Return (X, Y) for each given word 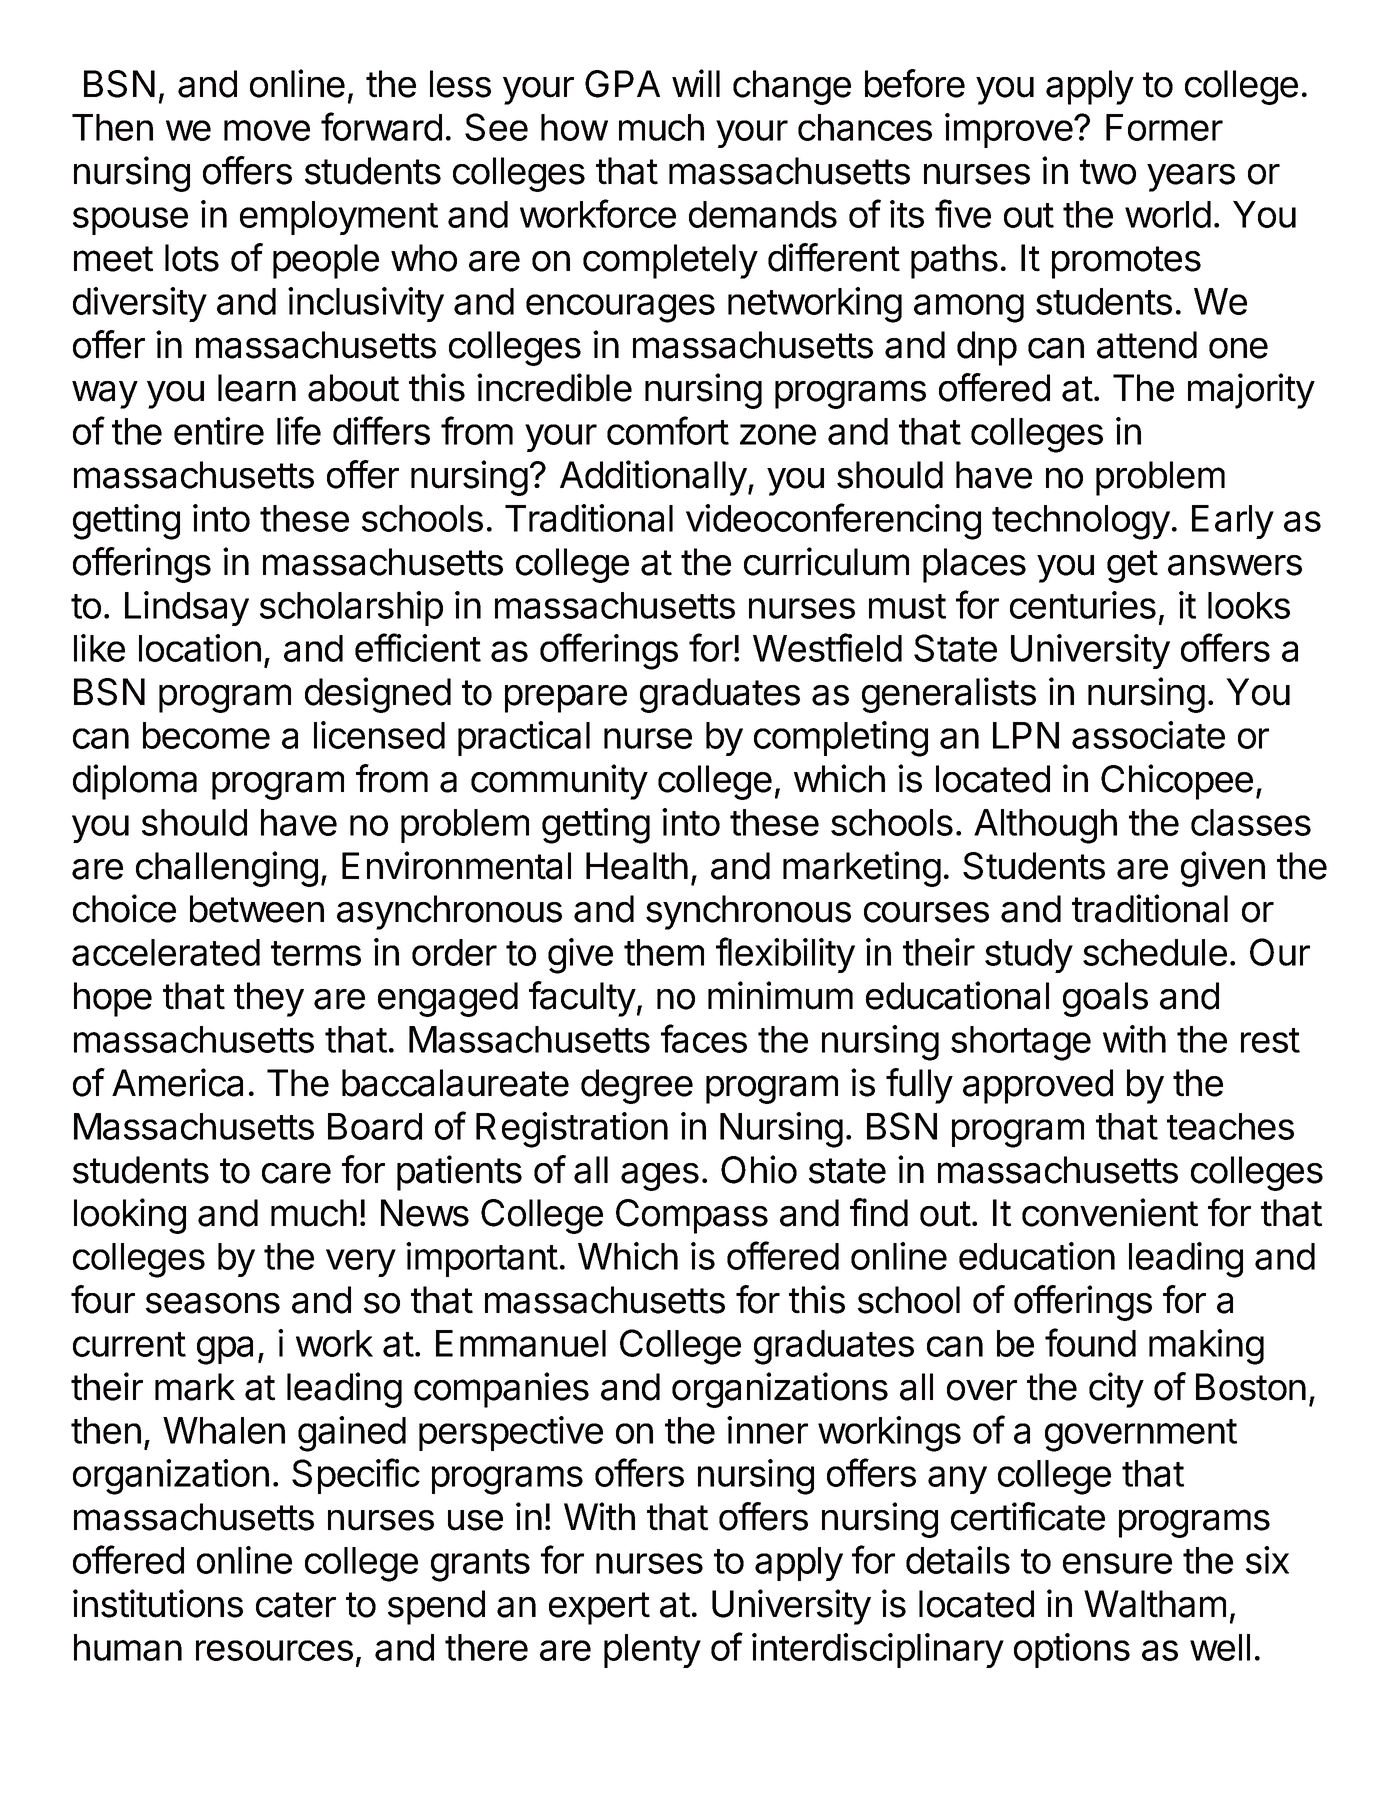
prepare (566, 699)
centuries (1083, 605)
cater (296, 1605)
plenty (652, 1651)
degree (637, 1086)
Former (1164, 127)
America (177, 1082)
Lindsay (187, 608)
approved (1038, 1086)
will (696, 83)
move (267, 130)
